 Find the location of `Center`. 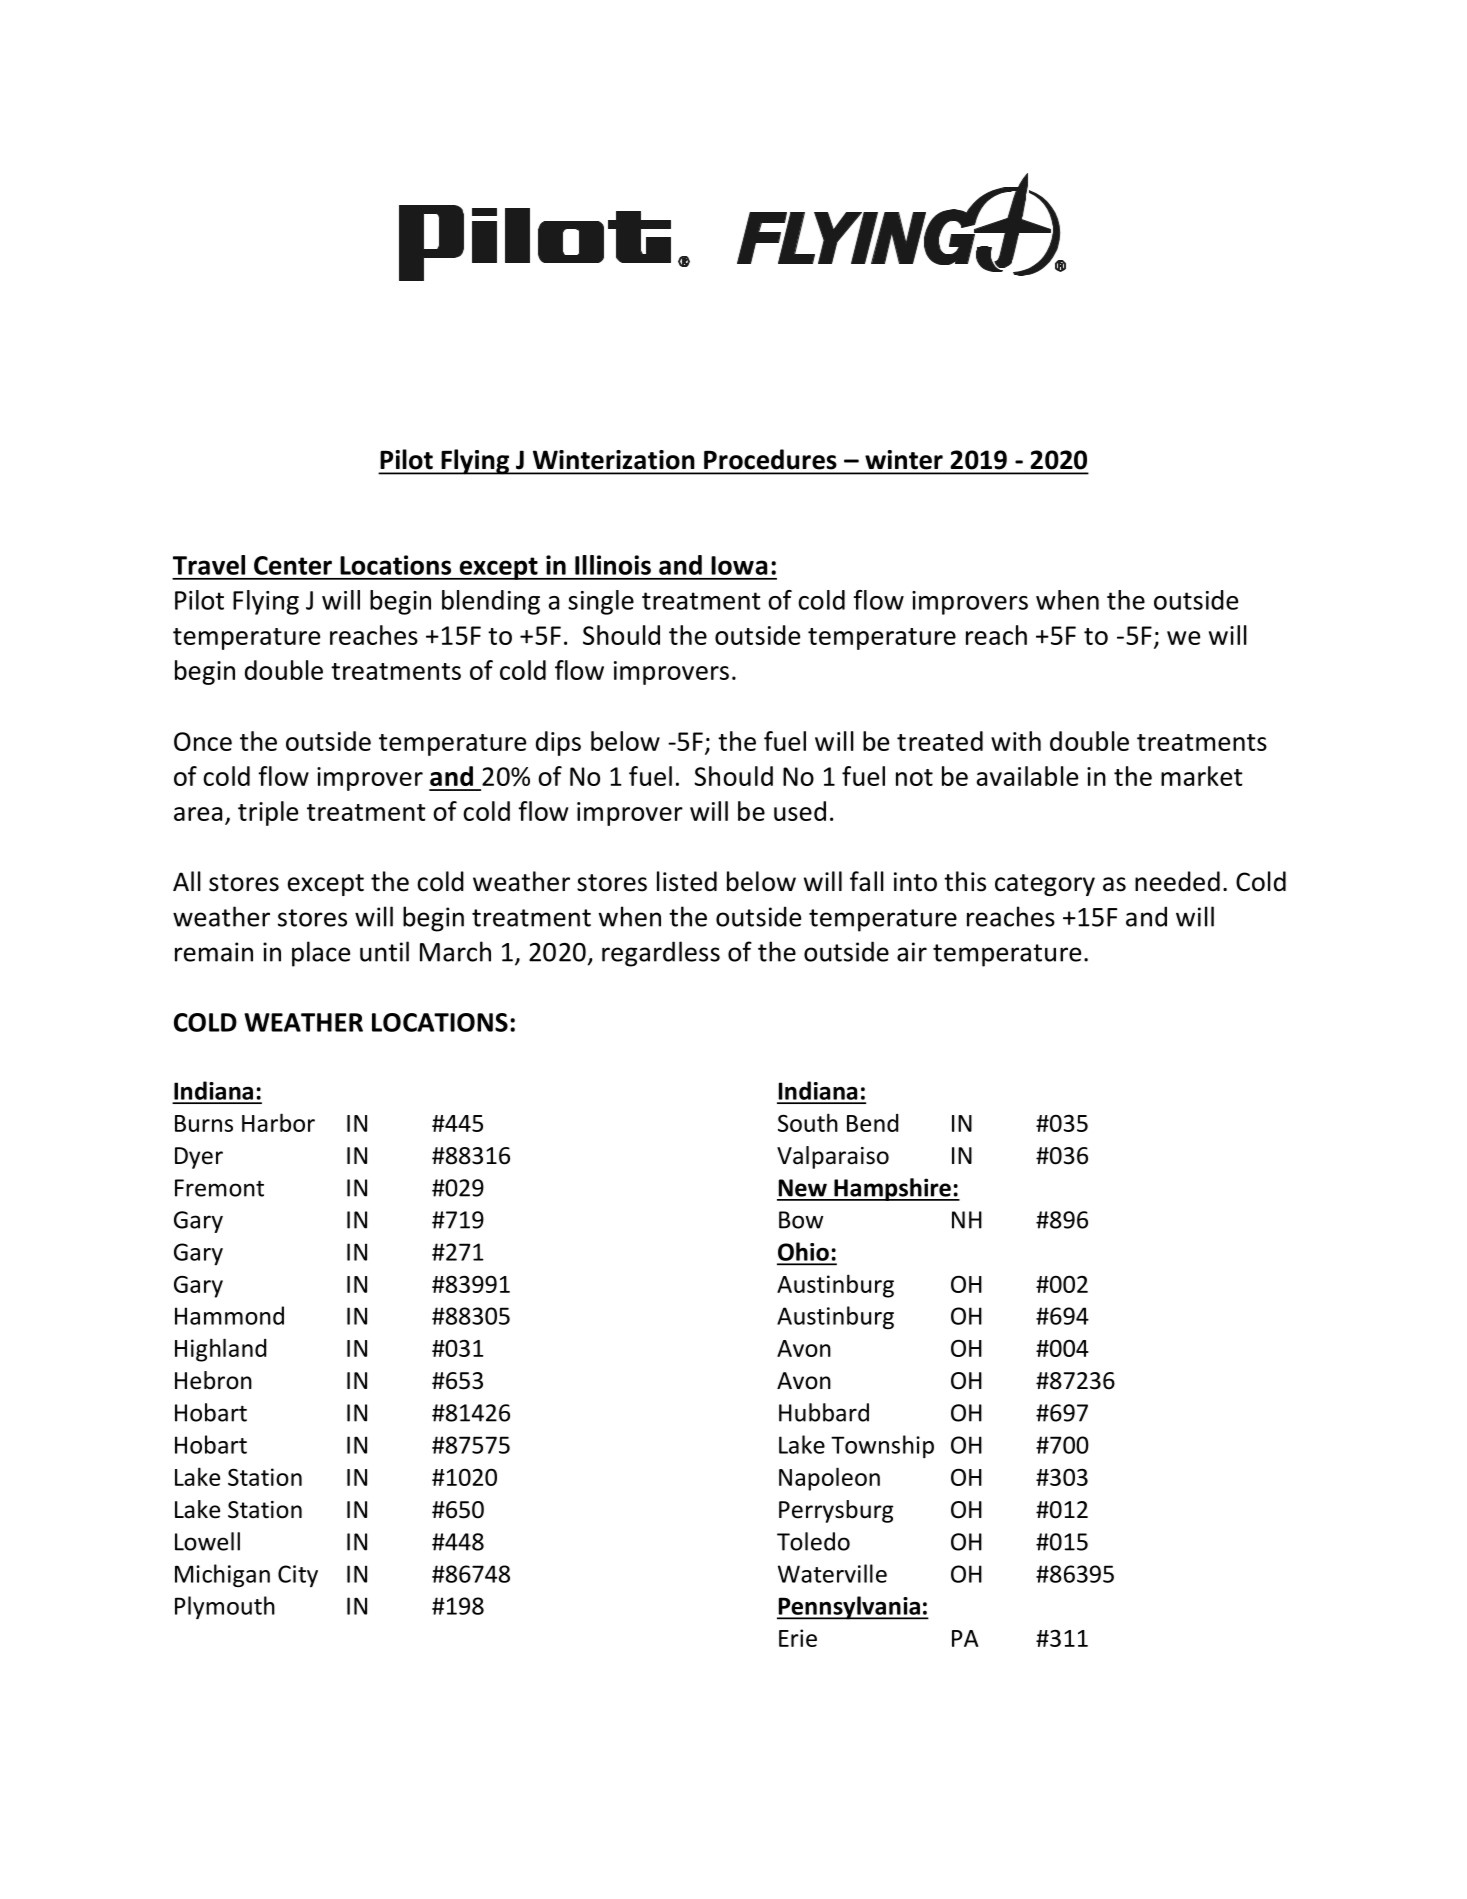

Center is located at coordinates (293, 565).
